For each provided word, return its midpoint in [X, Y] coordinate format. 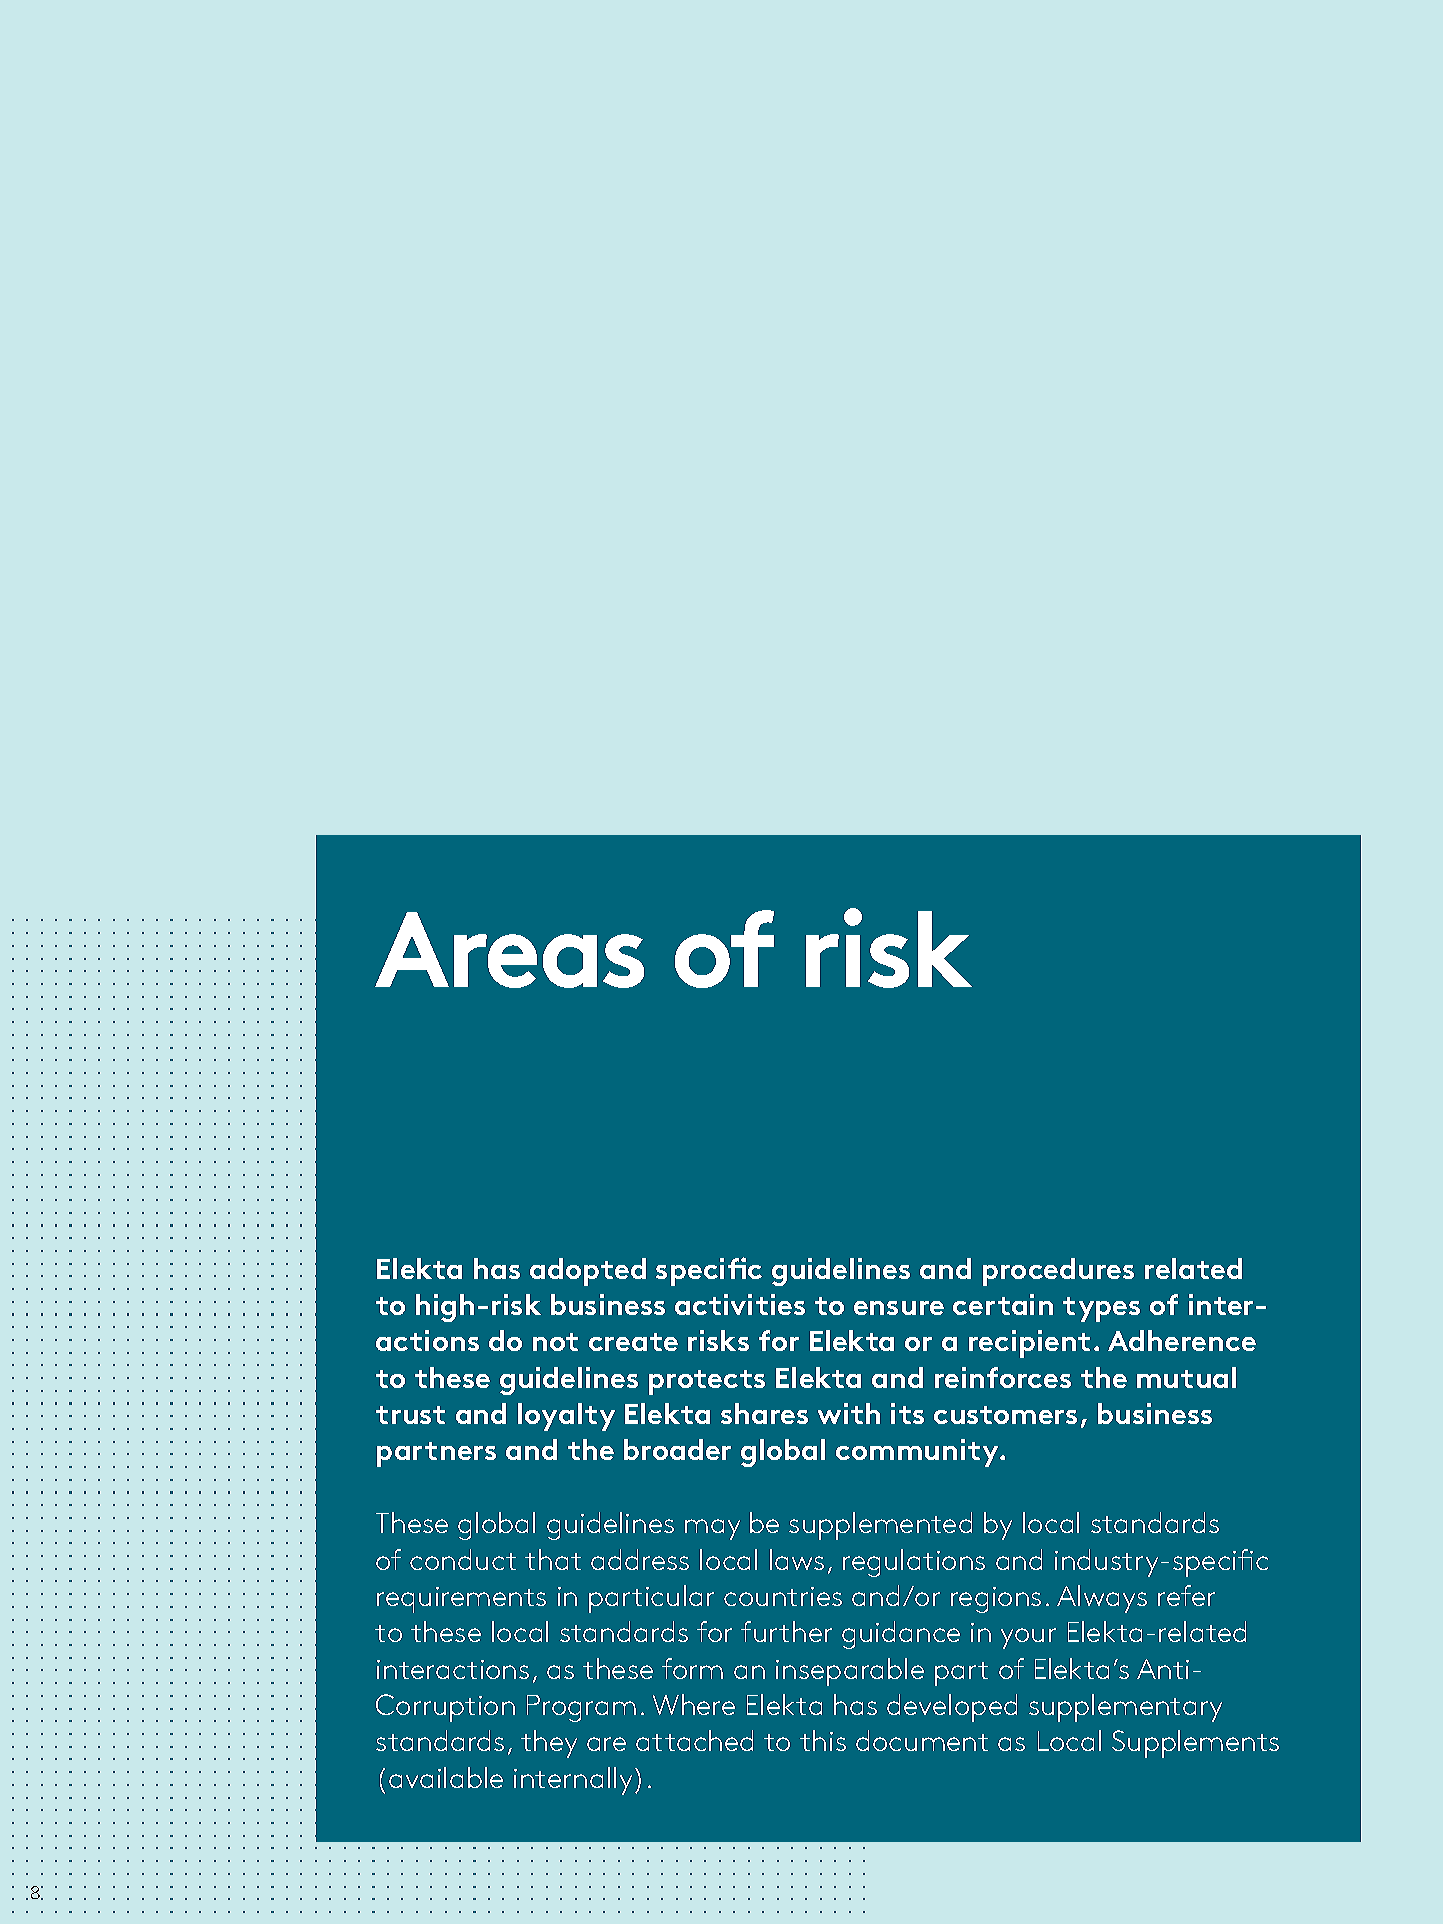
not [555, 1342]
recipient [1029, 1344]
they [549, 1744]
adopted [588, 1272]
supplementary [1125, 1708]
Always [1102, 1599]
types [1101, 1309]
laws [797, 1559]
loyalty [566, 1417]
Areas [509, 950]
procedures [1058, 1272]
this [823, 1740]
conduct [463, 1559]
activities [740, 1304]
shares [764, 1413]
